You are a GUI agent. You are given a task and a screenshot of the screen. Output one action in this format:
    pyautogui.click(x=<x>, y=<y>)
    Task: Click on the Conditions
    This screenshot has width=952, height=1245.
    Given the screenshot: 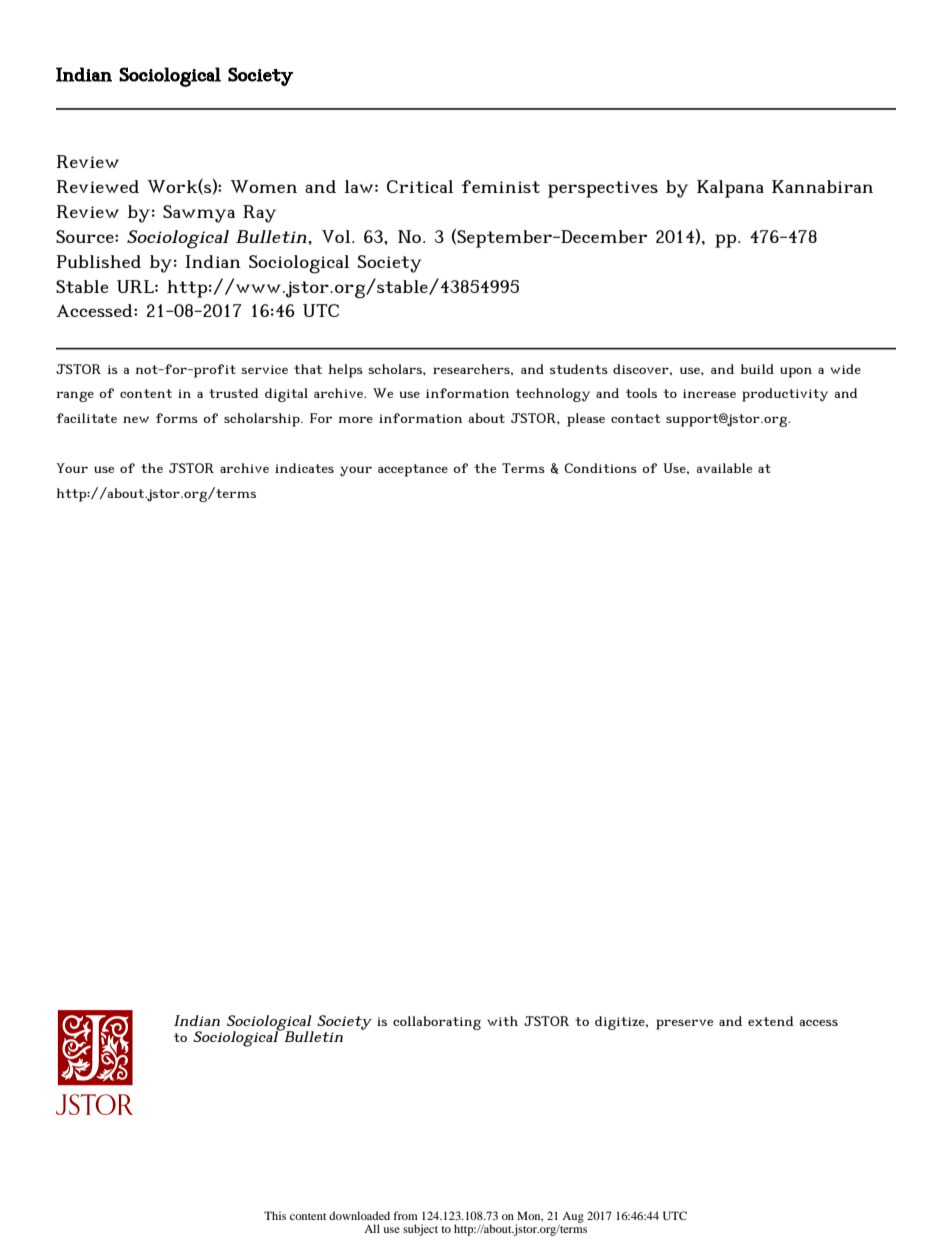 What is the action you would take?
    pyautogui.click(x=600, y=468)
